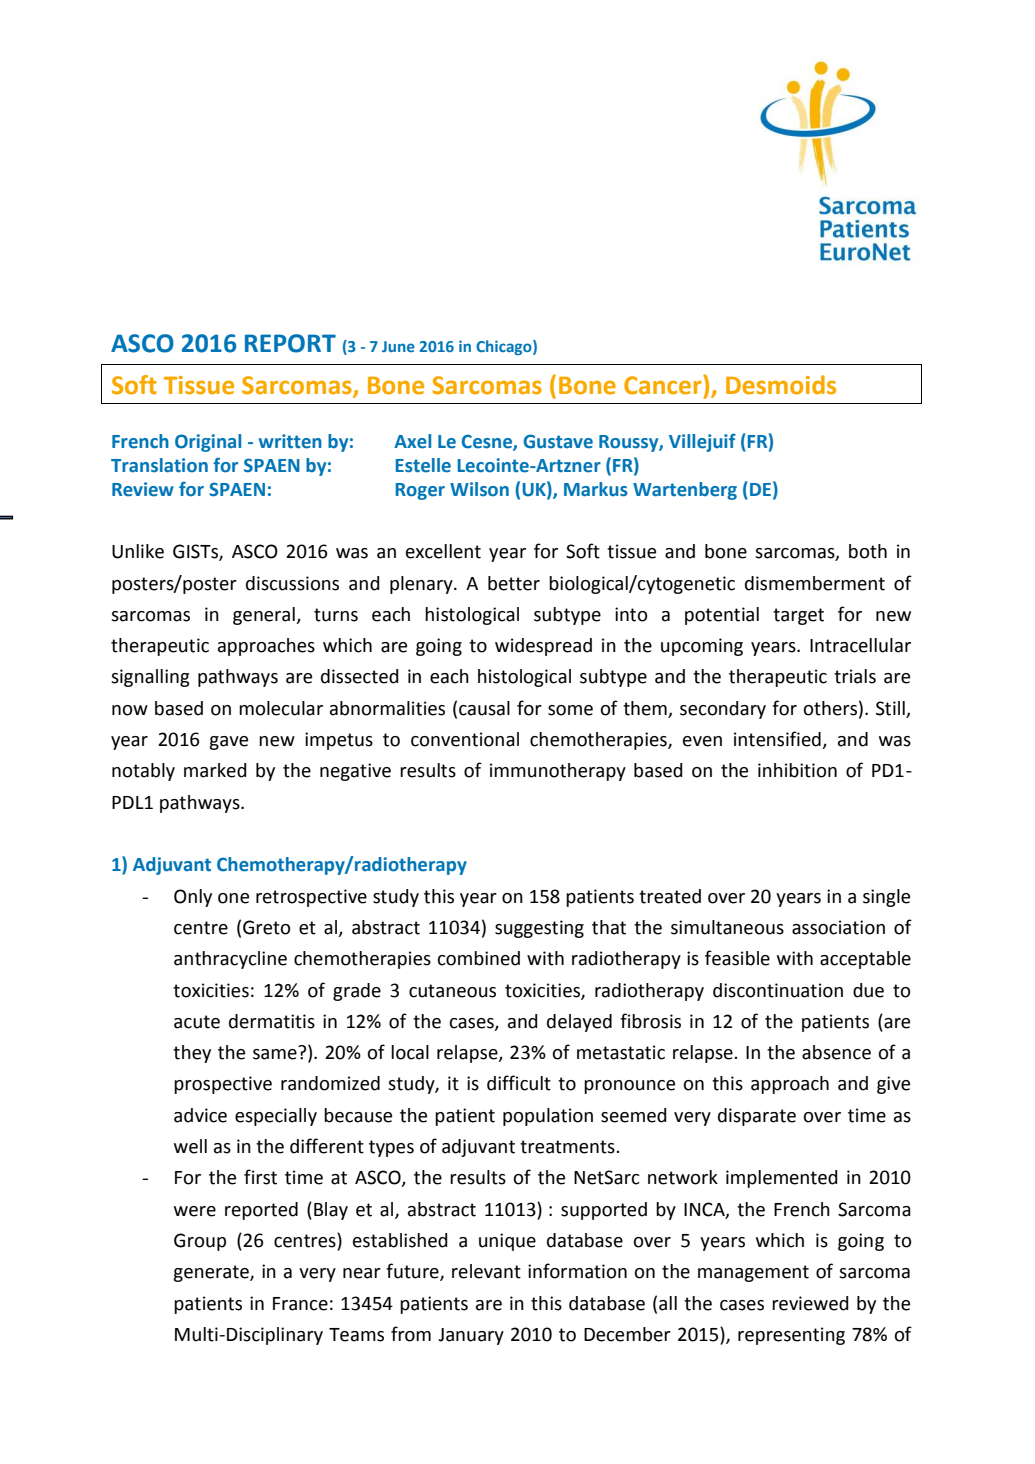  I want to click on relevant, so click(486, 1271).
